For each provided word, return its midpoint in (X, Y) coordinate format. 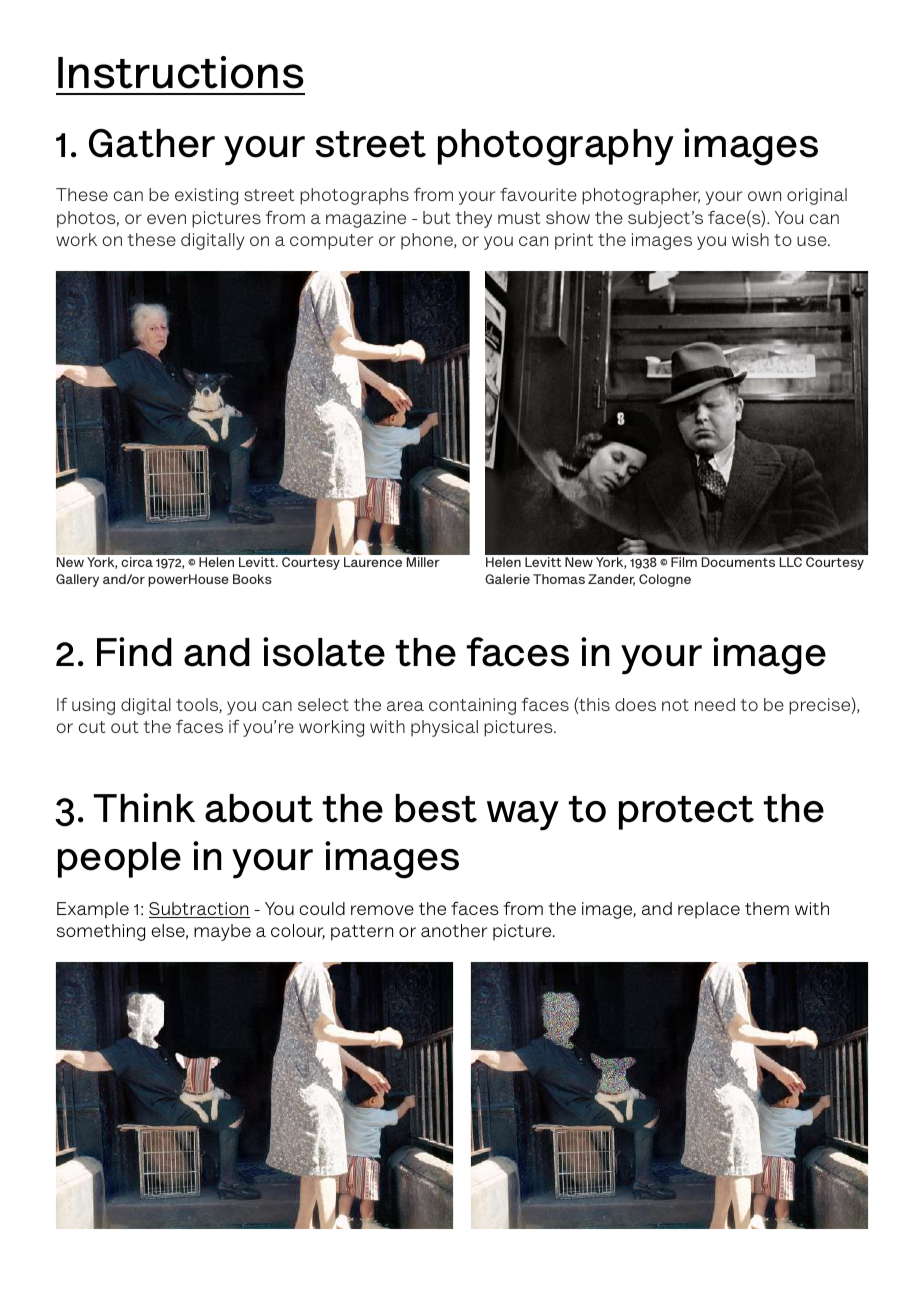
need (715, 704)
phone (428, 241)
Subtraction (199, 910)
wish (750, 239)
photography (556, 147)
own (764, 196)
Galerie (507, 579)
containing (472, 706)
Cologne (665, 580)
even (166, 219)
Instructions (181, 72)
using (93, 706)
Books (252, 579)
